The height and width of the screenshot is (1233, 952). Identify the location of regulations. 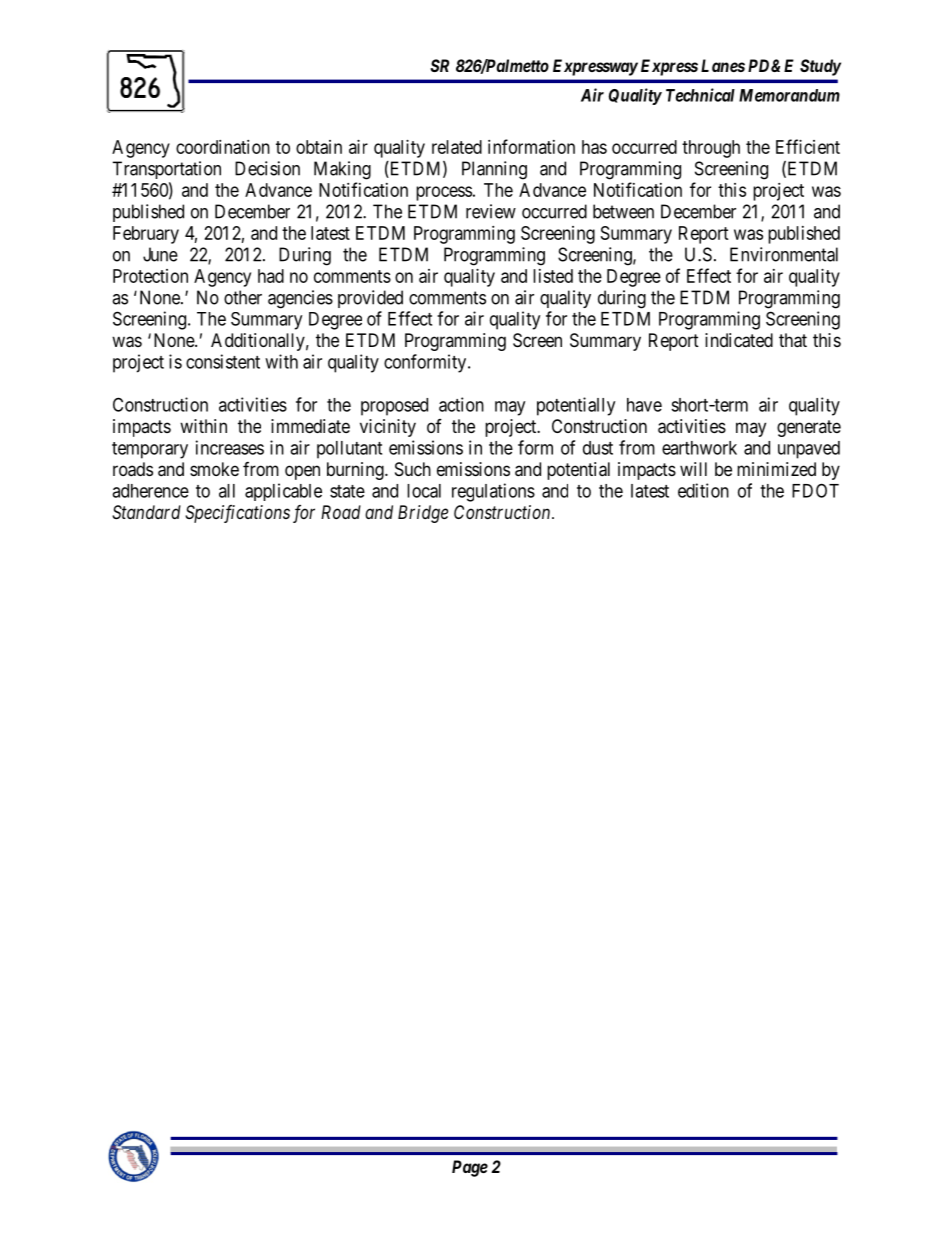
(493, 492).
